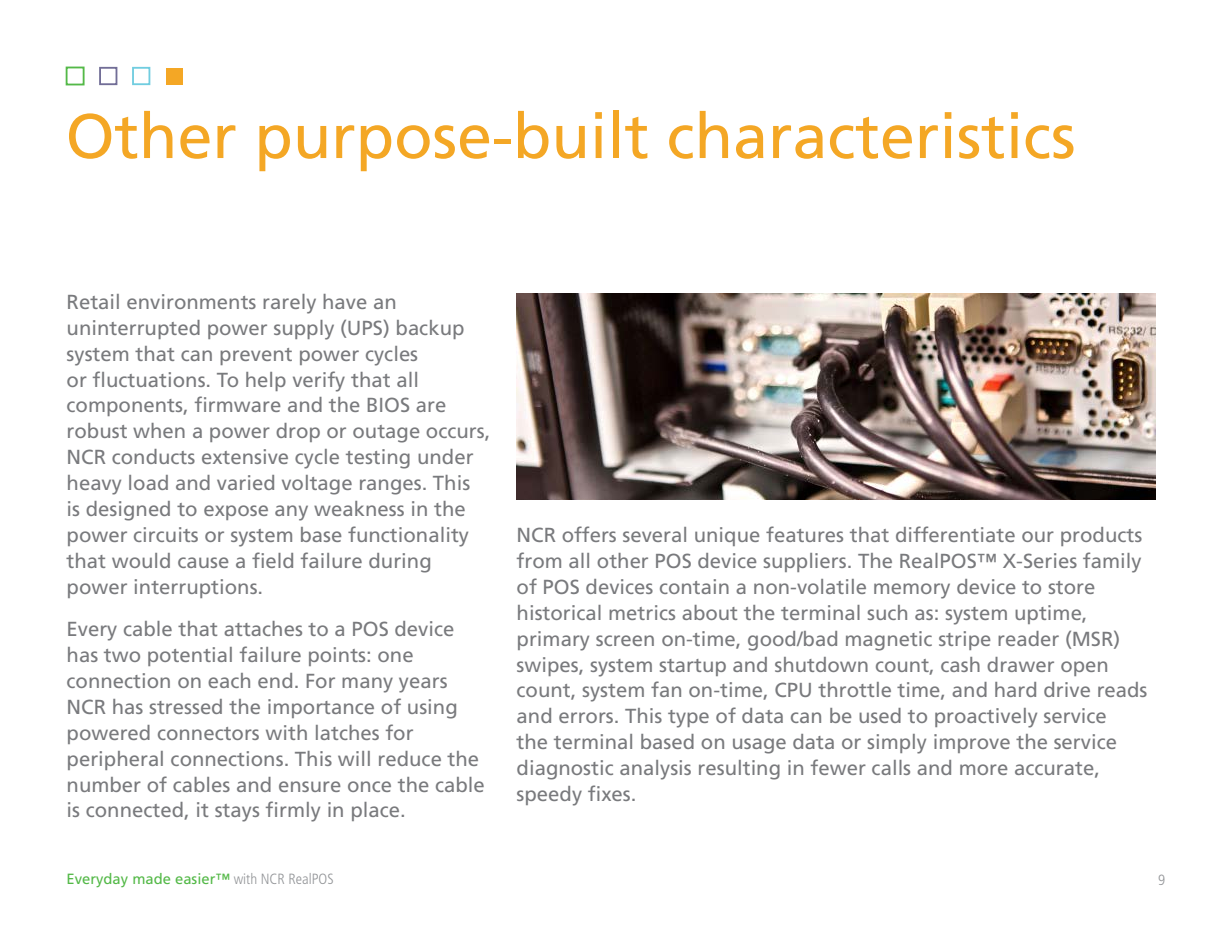 This screenshot has width=1232, height=952. I want to click on backup, so click(430, 329).
